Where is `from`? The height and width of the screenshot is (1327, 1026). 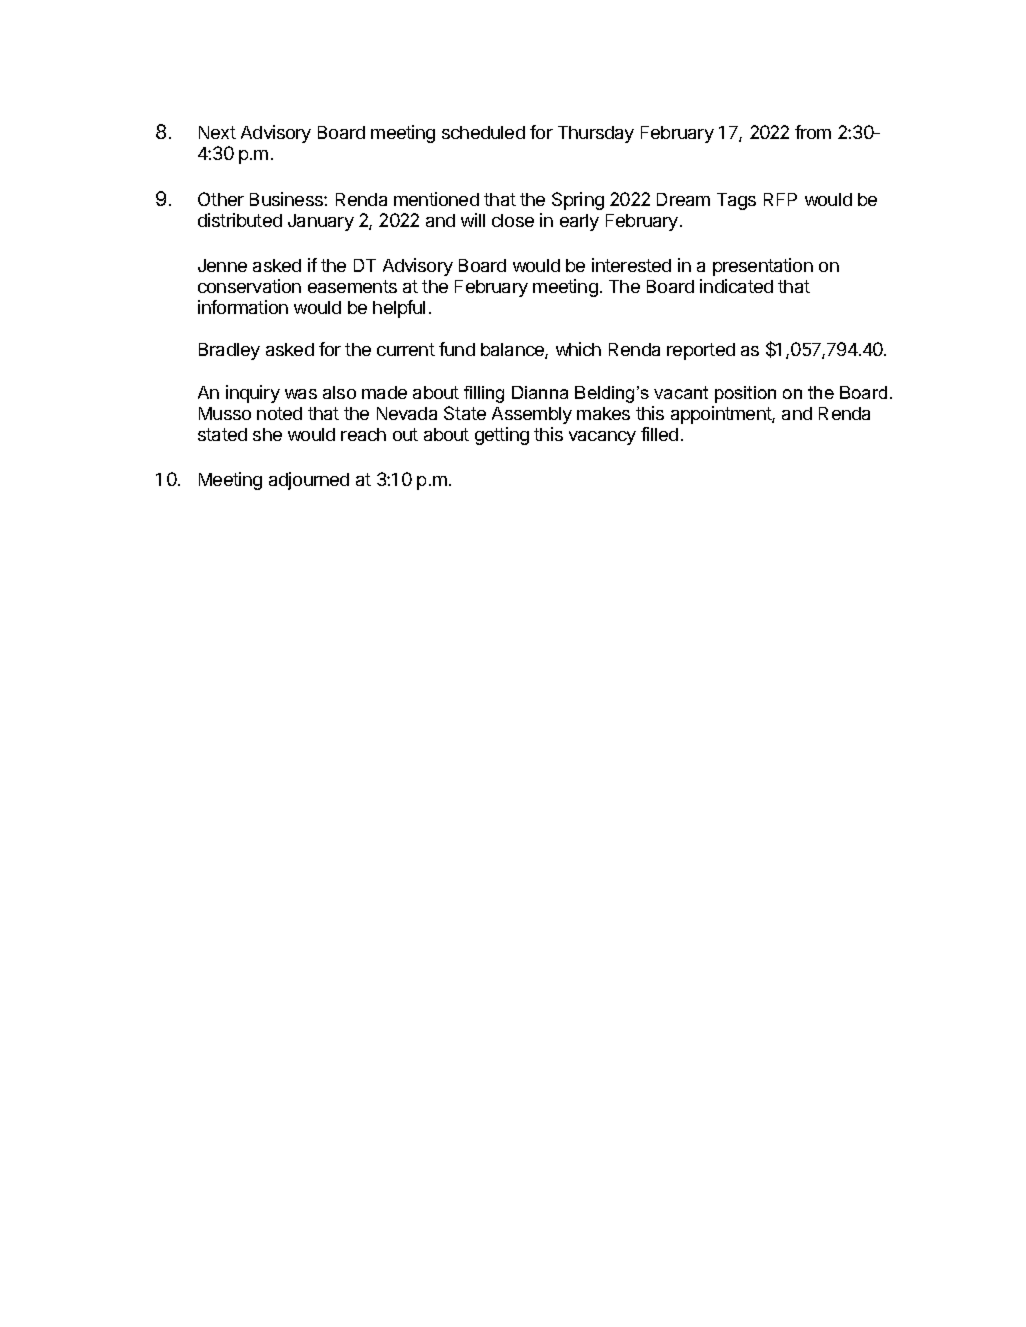 from is located at coordinates (813, 132).
